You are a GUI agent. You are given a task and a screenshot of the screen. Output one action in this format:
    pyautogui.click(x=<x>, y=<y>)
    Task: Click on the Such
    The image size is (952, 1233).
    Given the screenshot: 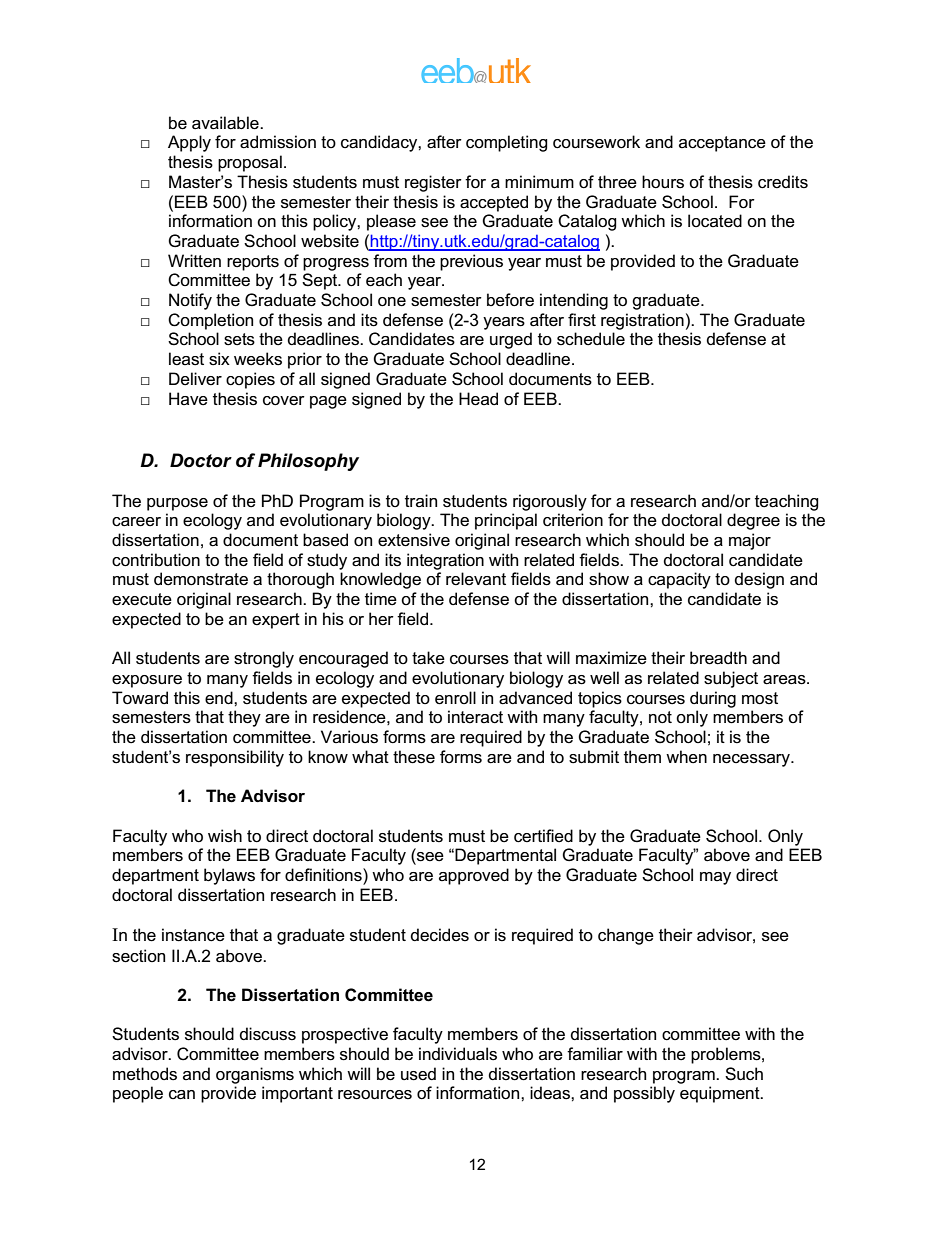 What is the action you would take?
    pyautogui.click(x=744, y=1074)
